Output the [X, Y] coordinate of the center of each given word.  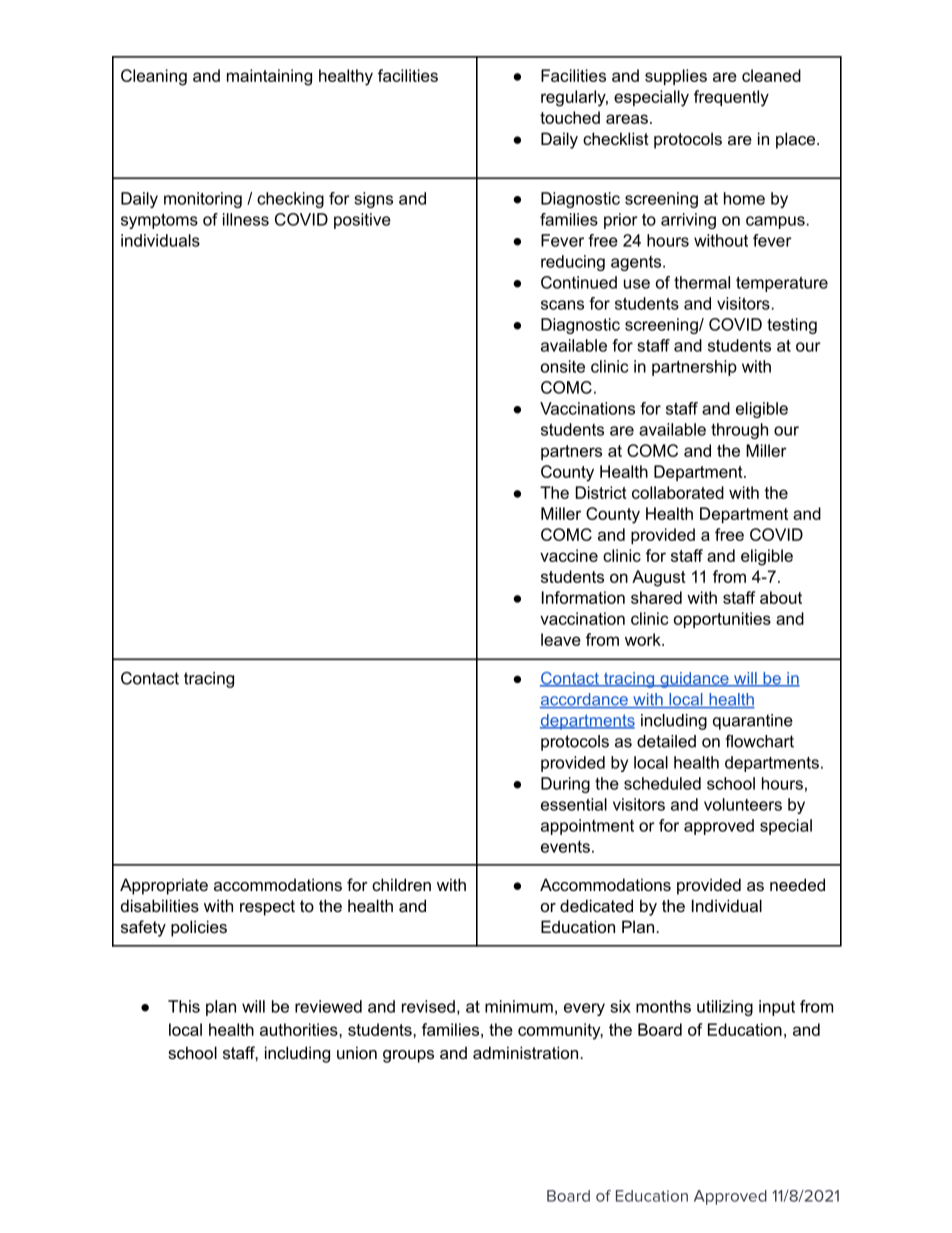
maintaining [269, 77]
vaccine [569, 555]
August [659, 578]
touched [570, 117]
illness [246, 219]
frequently [731, 98]
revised [428, 1006]
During [565, 785]
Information [583, 597]
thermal [702, 282]
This [184, 1006]
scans [562, 305]
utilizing [725, 1008]
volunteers [743, 804]
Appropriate [164, 886]
